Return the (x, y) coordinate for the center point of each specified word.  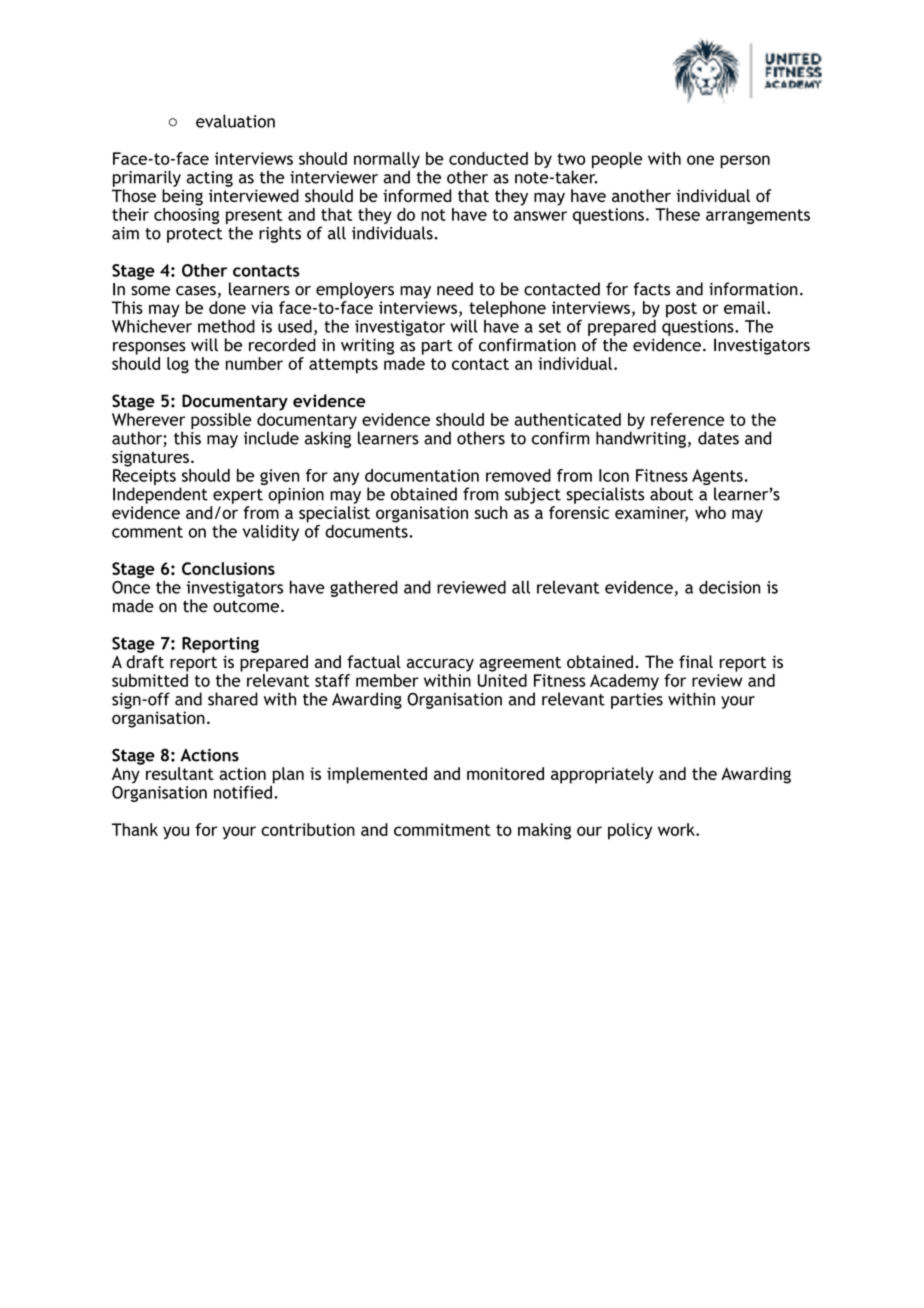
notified (244, 791)
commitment (442, 829)
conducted (488, 158)
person (745, 162)
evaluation (235, 121)
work (677, 829)
